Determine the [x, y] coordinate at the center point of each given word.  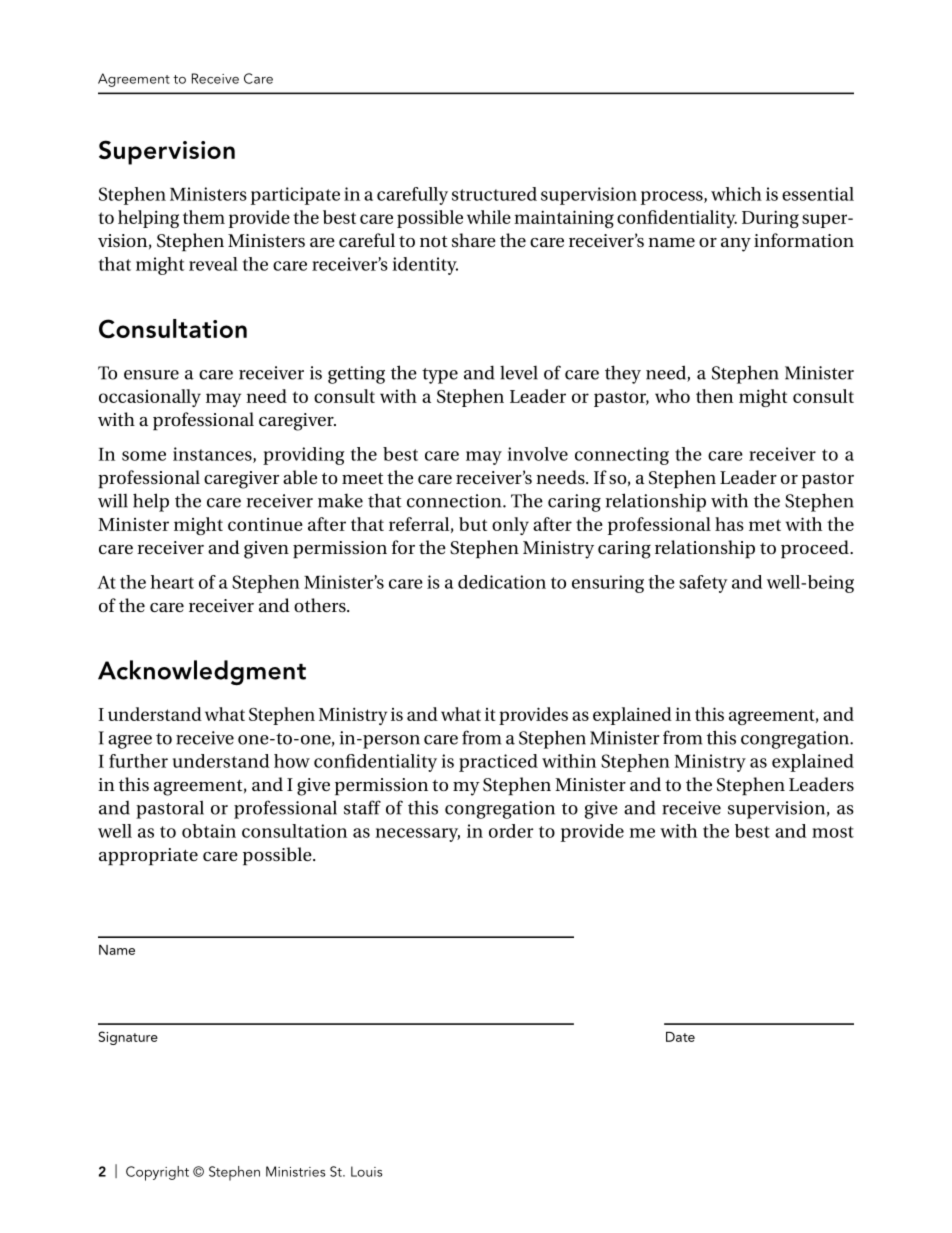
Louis [366, 1171]
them [204, 217]
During [770, 219]
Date [680, 1037]
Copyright [157, 1173]
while [489, 217]
